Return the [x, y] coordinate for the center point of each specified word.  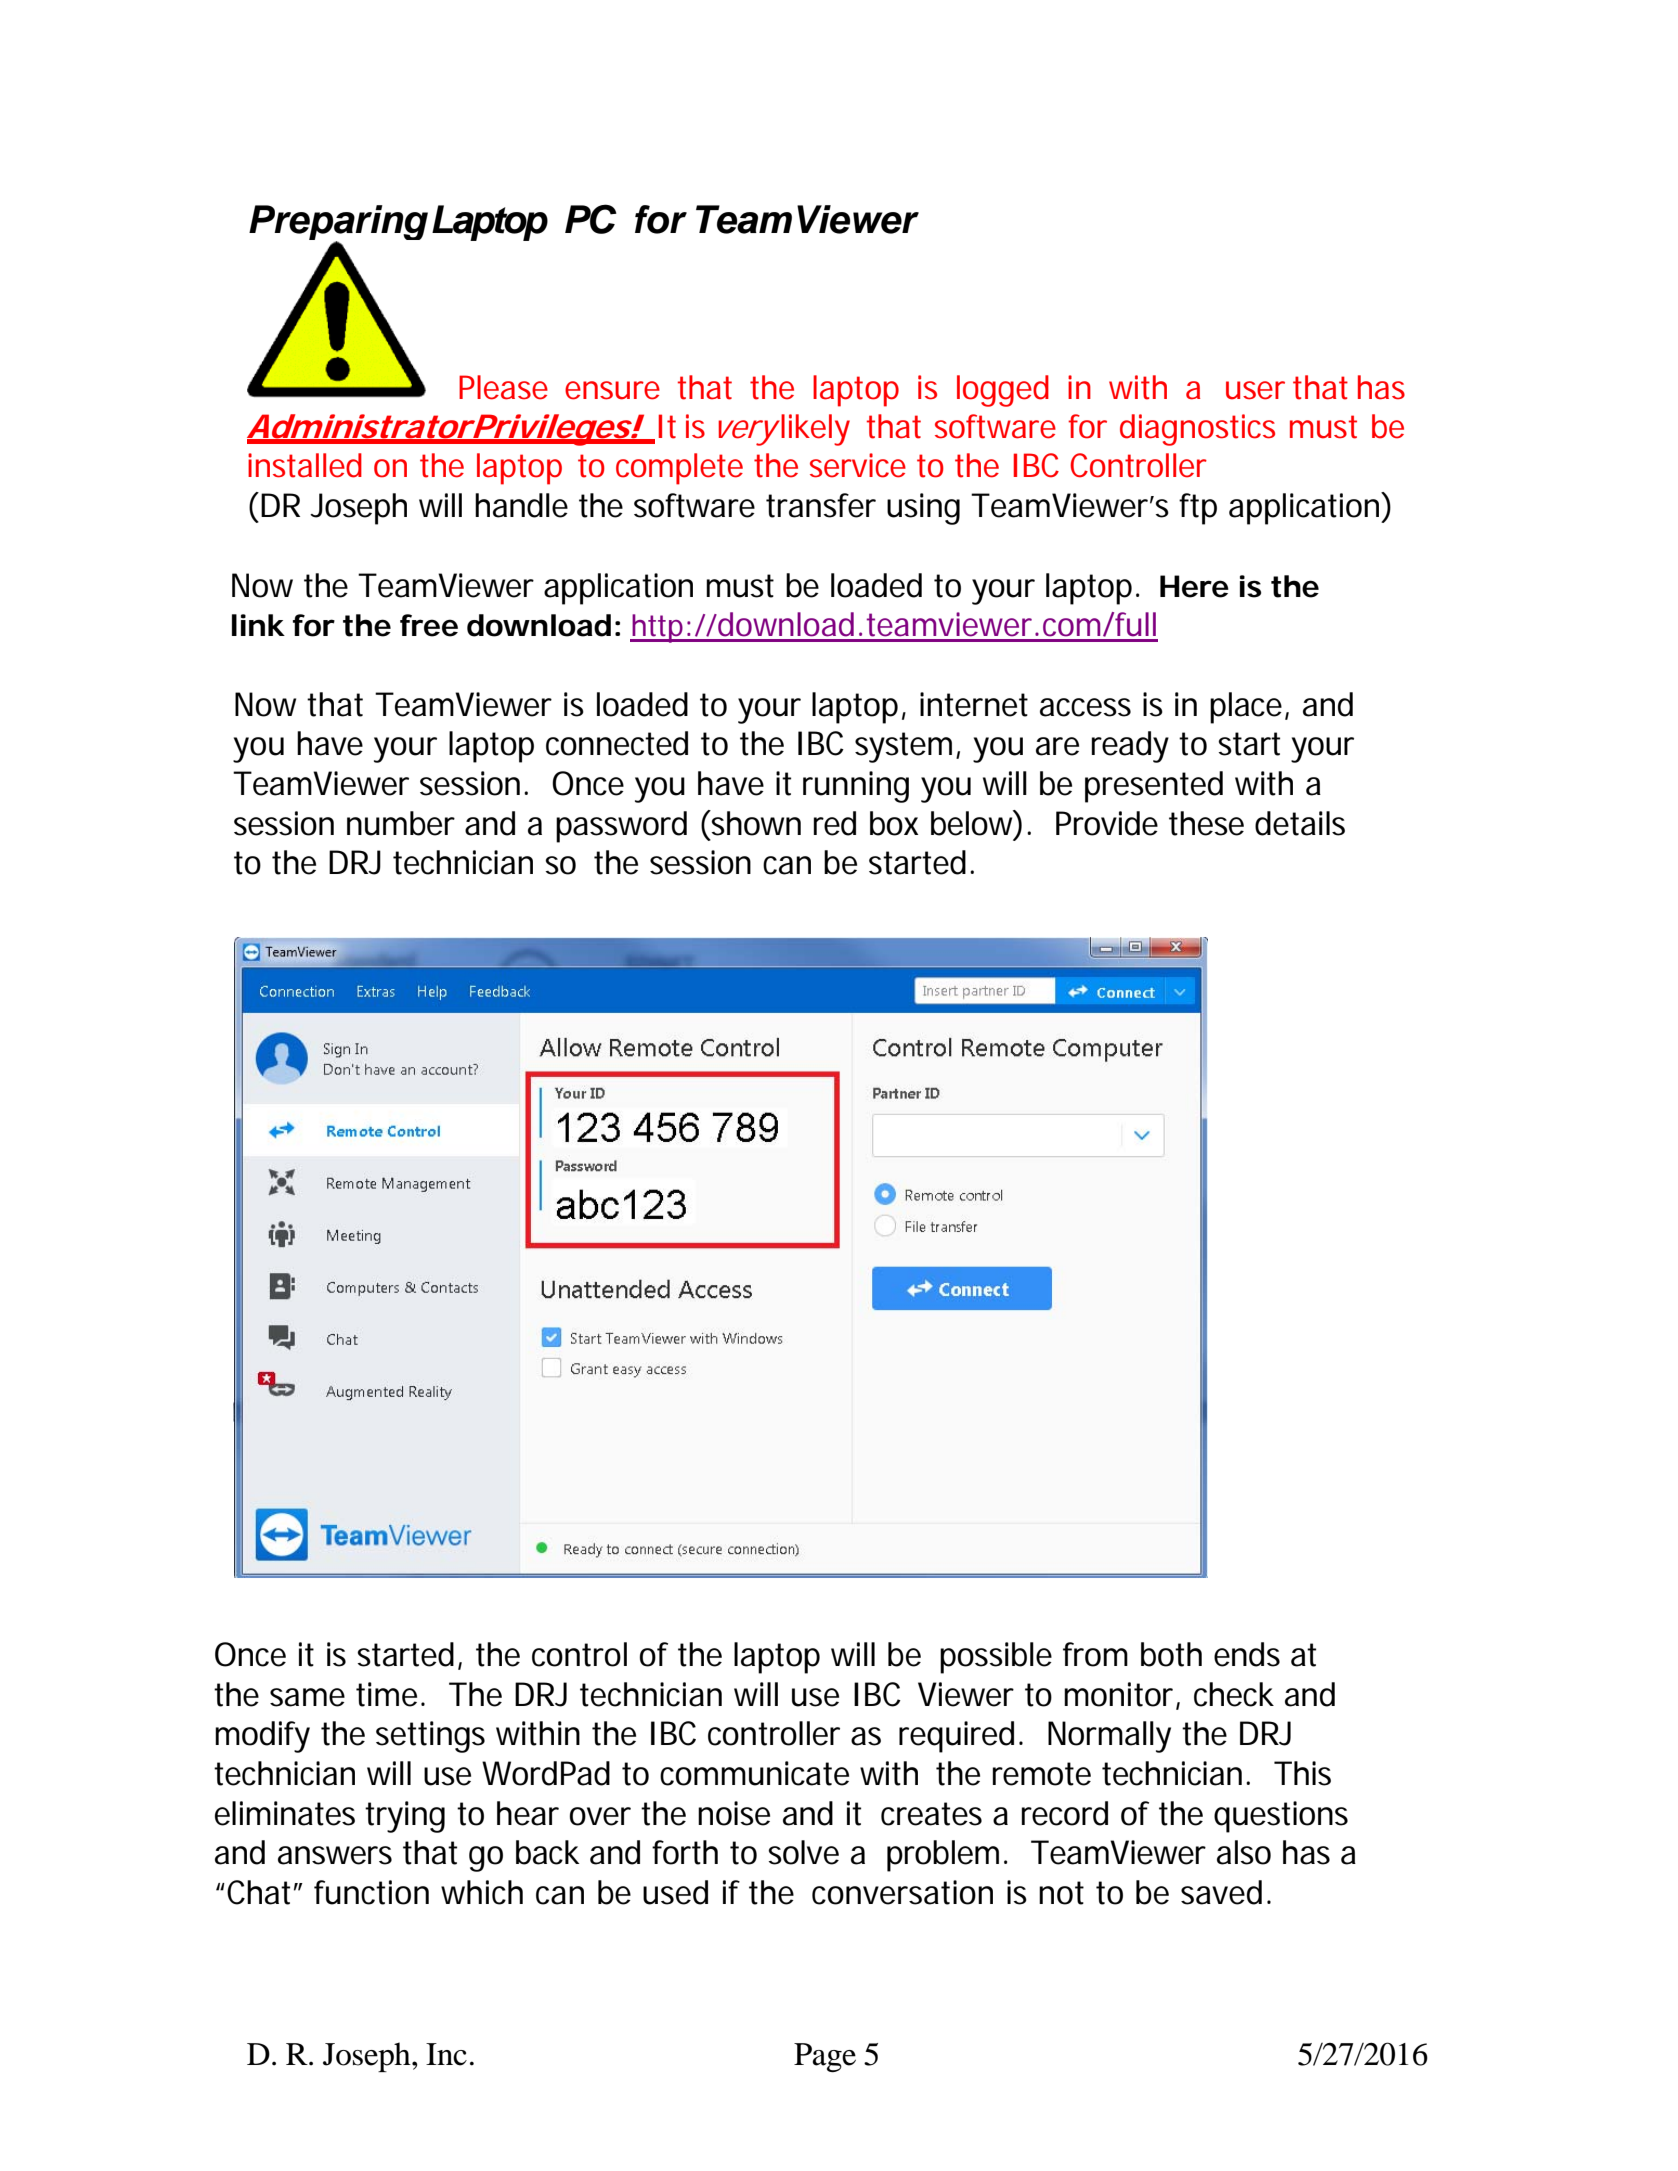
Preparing [338, 224]
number [401, 823]
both [1171, 1654]
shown [755, 823]
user [1255, 390]
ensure [612, 390]
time [386, 1694]
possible [996, 1658]
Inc [446, 2054]
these [1206, 823]
